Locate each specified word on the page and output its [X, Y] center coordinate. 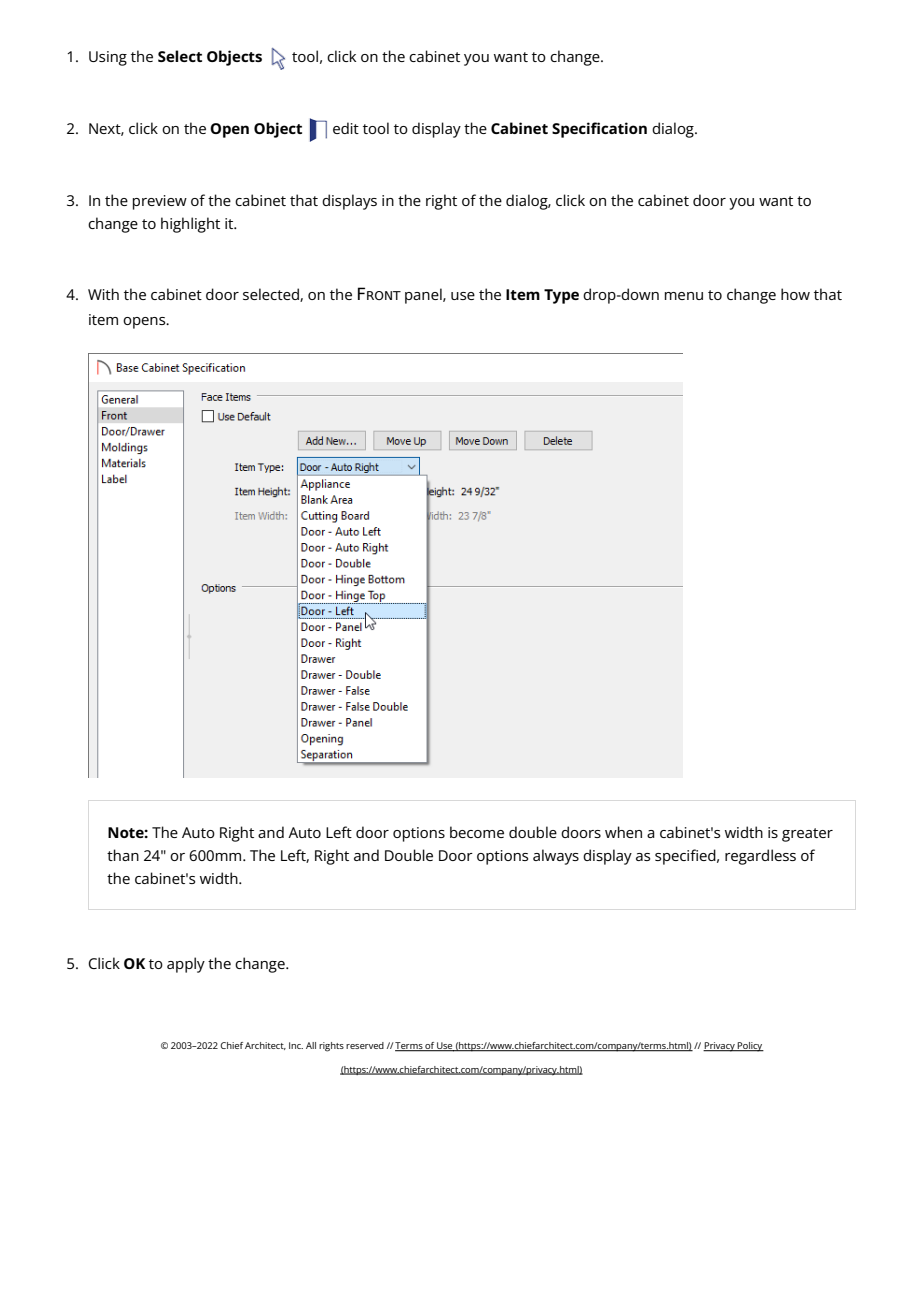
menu [684, 296]
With [103, 294]
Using [108, 58]
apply [186, 965]
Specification [599, 130]
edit [346, 128]
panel [424, 296]
